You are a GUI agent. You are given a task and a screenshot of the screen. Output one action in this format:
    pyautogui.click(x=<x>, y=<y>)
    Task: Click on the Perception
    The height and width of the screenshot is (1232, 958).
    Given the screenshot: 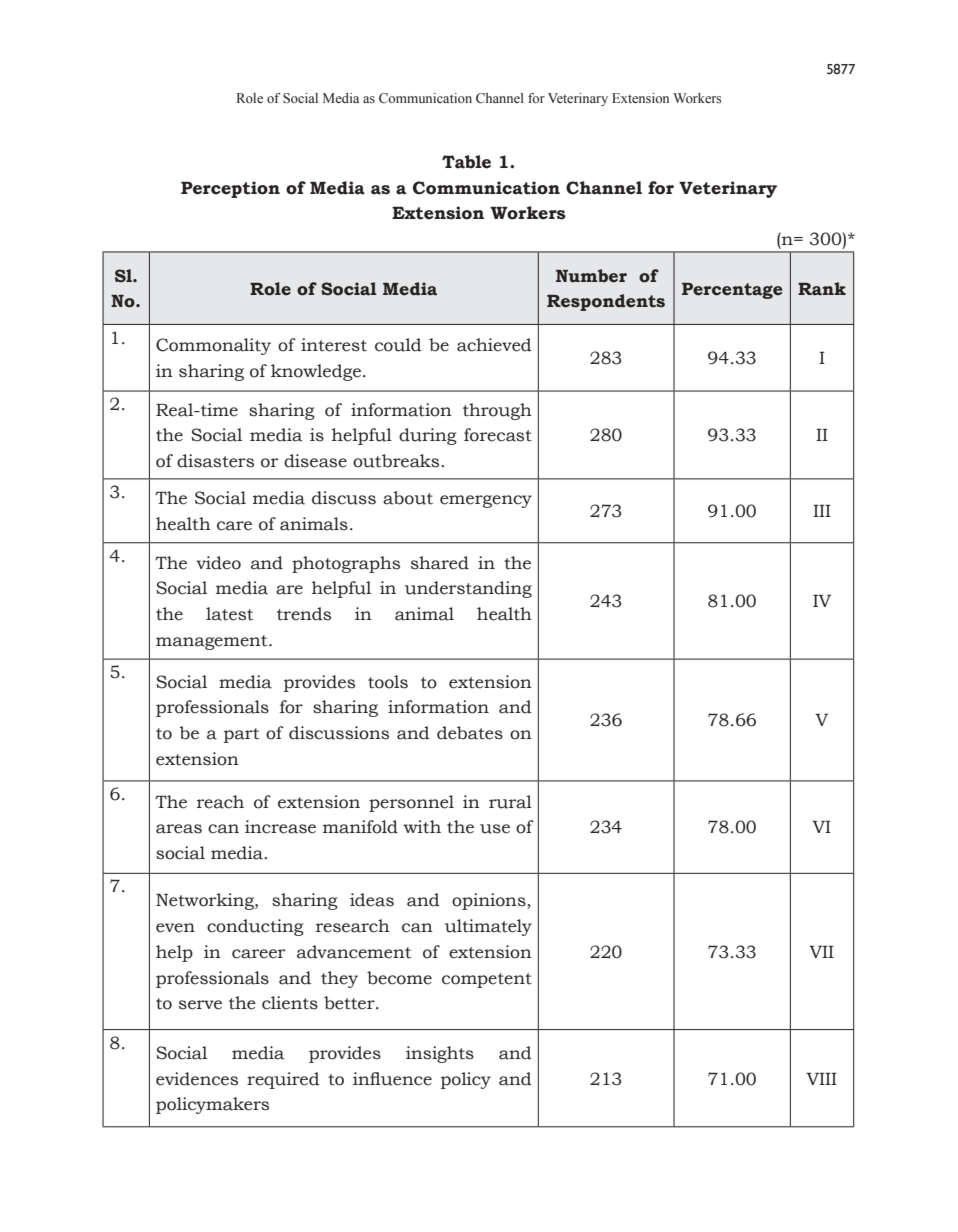 What is the action you would take?
    pyautogui.click(x=230, y=189)
